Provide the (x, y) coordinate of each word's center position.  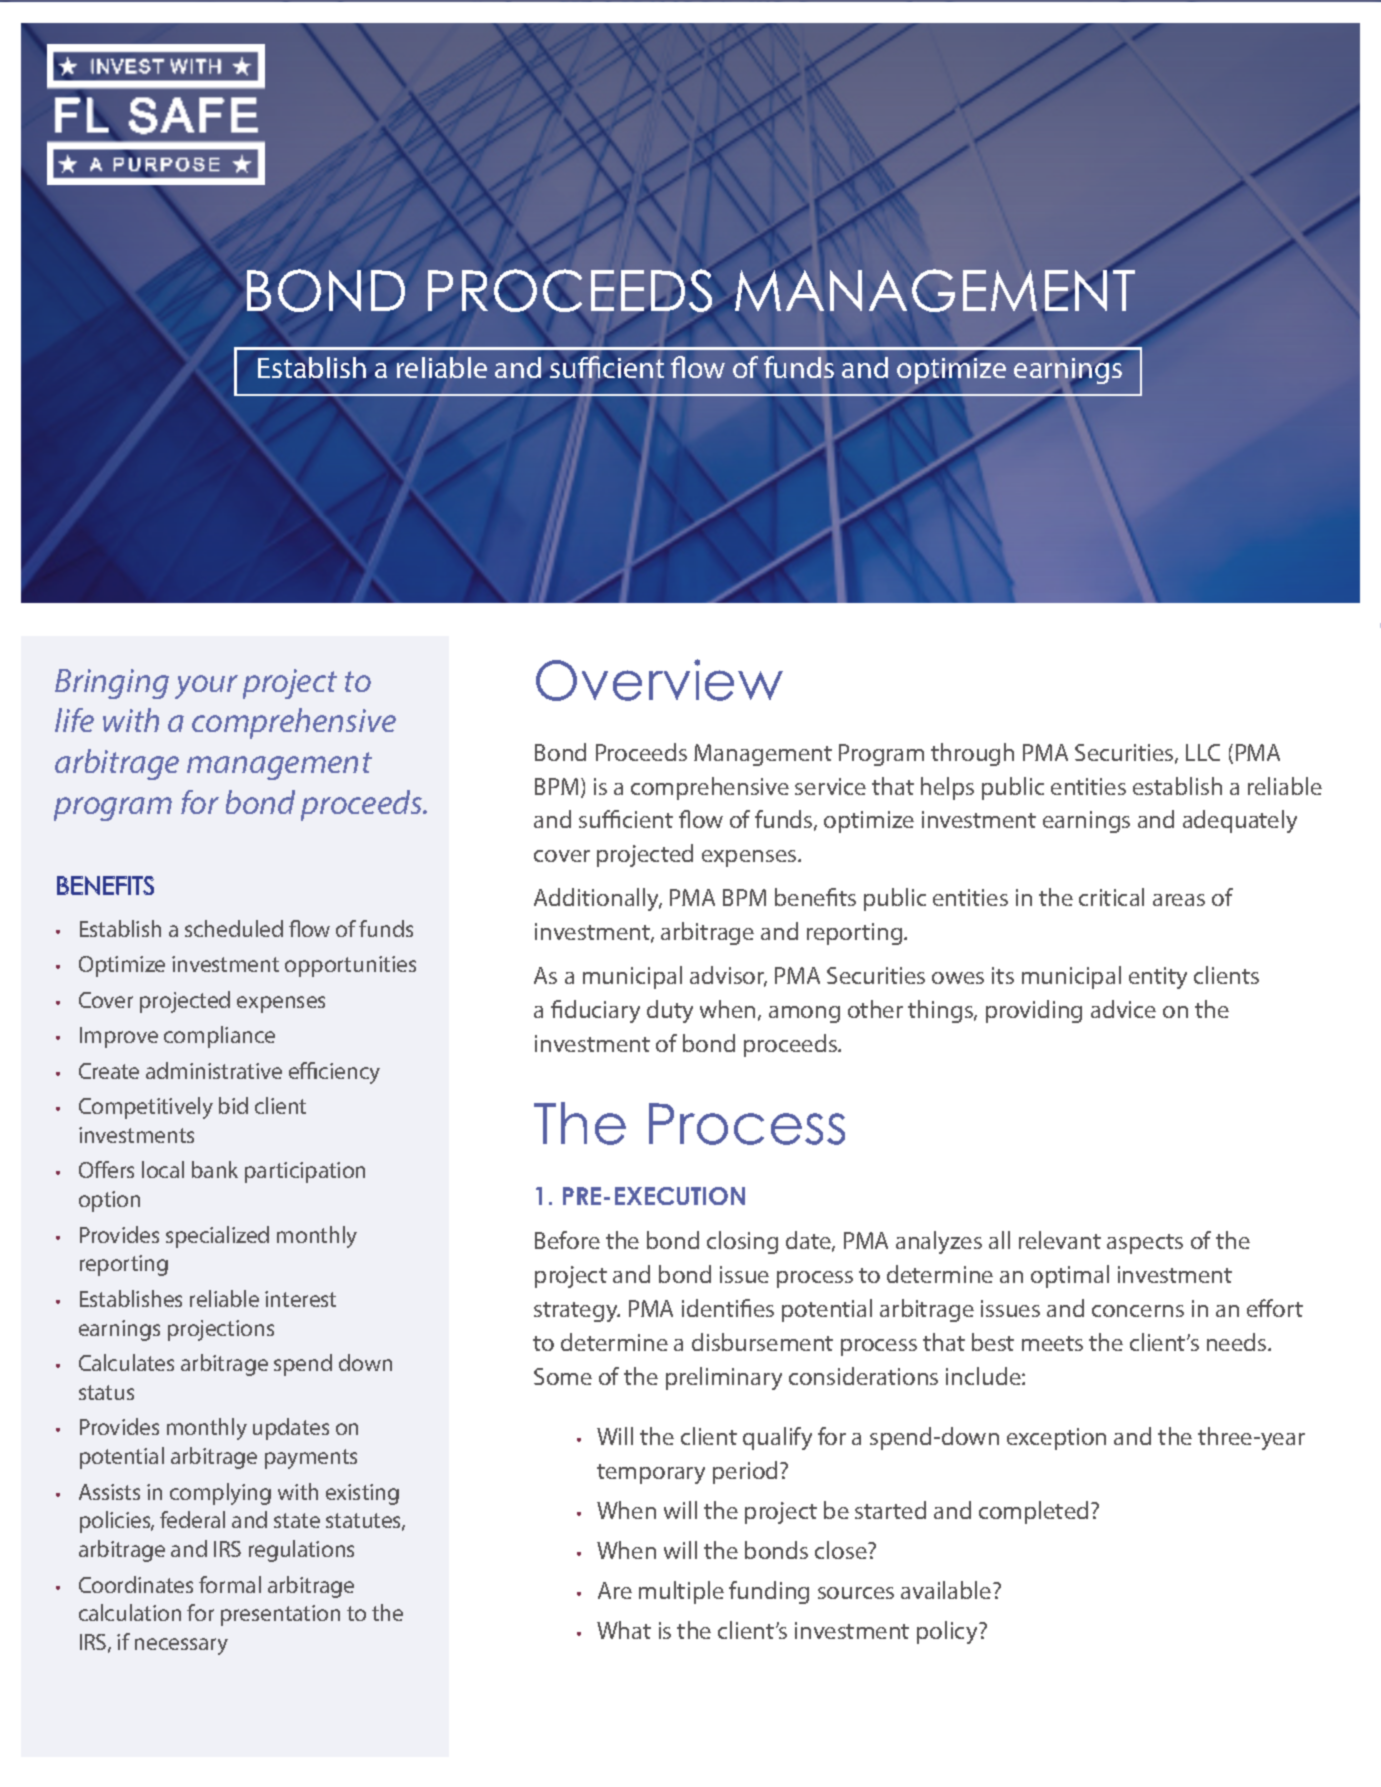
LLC (1203, 752)
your (206, 687)
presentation (280, 1615)
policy (948, 1632)
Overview (659, 680)
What (624, 1630)
